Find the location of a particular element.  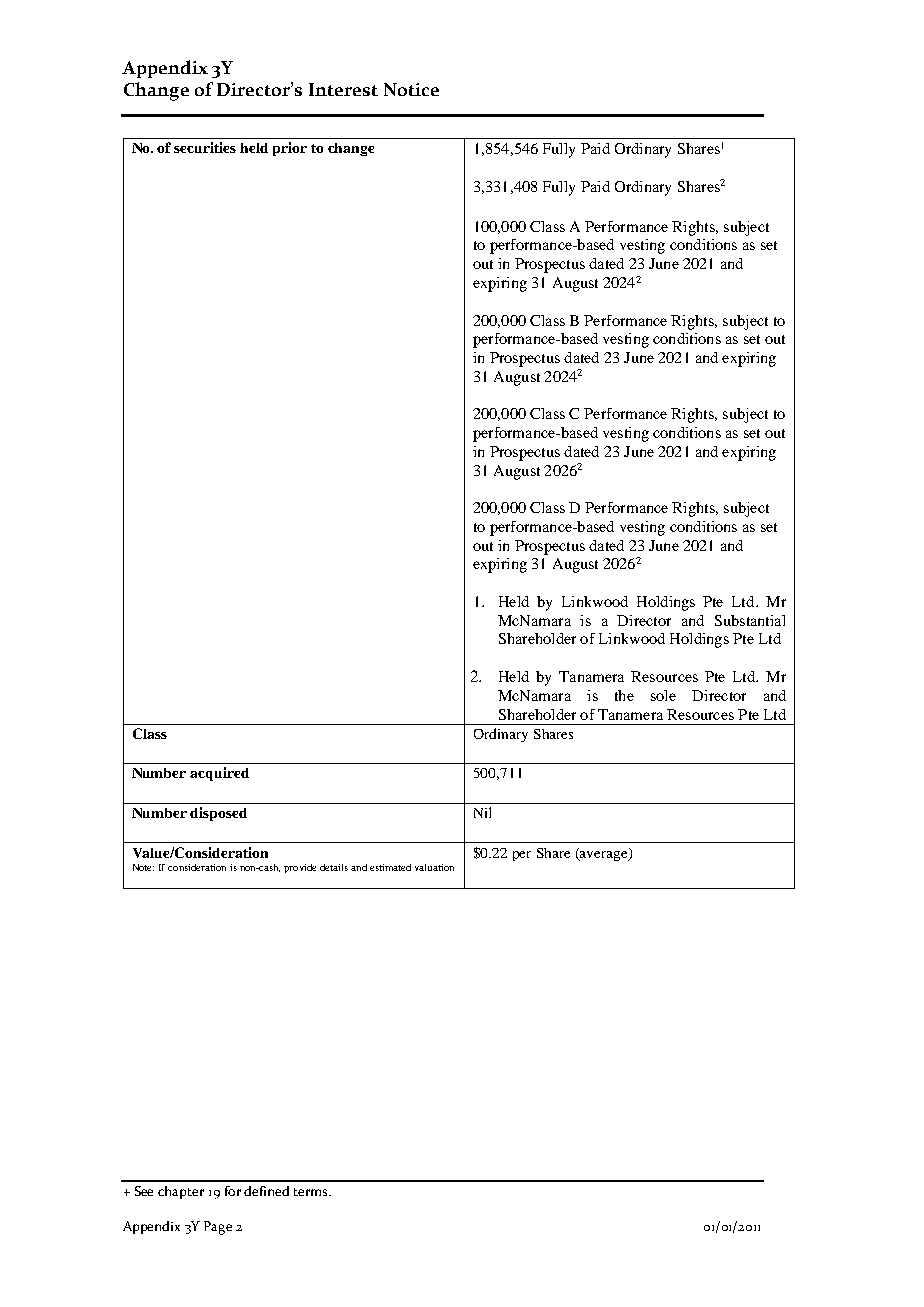

acquired is located at coordinates (219, 774).
